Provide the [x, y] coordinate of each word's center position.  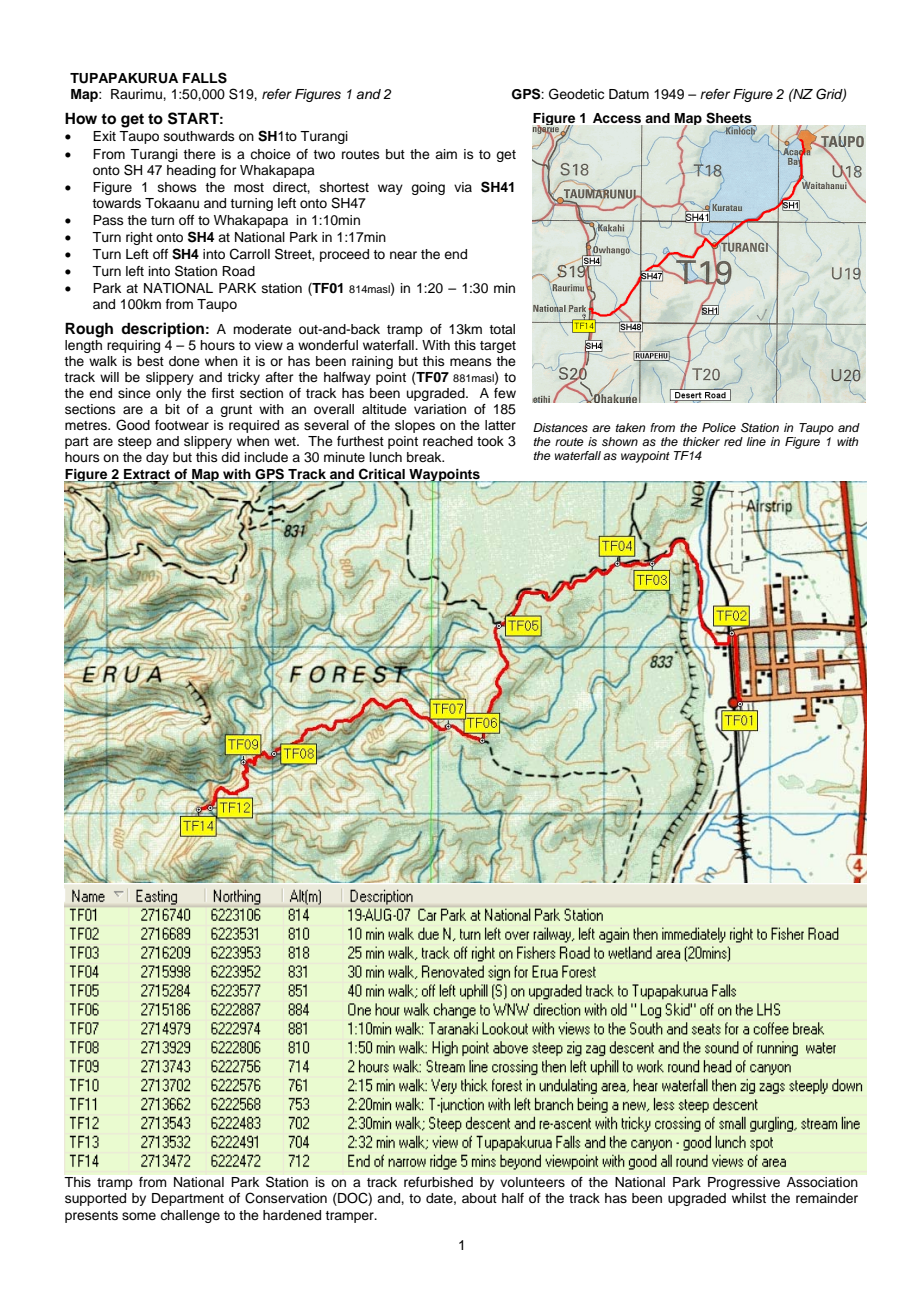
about [479, 1198]
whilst [749, 1198]
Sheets [729, 118]
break [425, 457]
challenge [190, 1216]
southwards [199, 136]
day [157, 458]
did [230, 457]
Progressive [744, 1183]
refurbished [438, 1182]
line [756, 441]
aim [446, 154]
